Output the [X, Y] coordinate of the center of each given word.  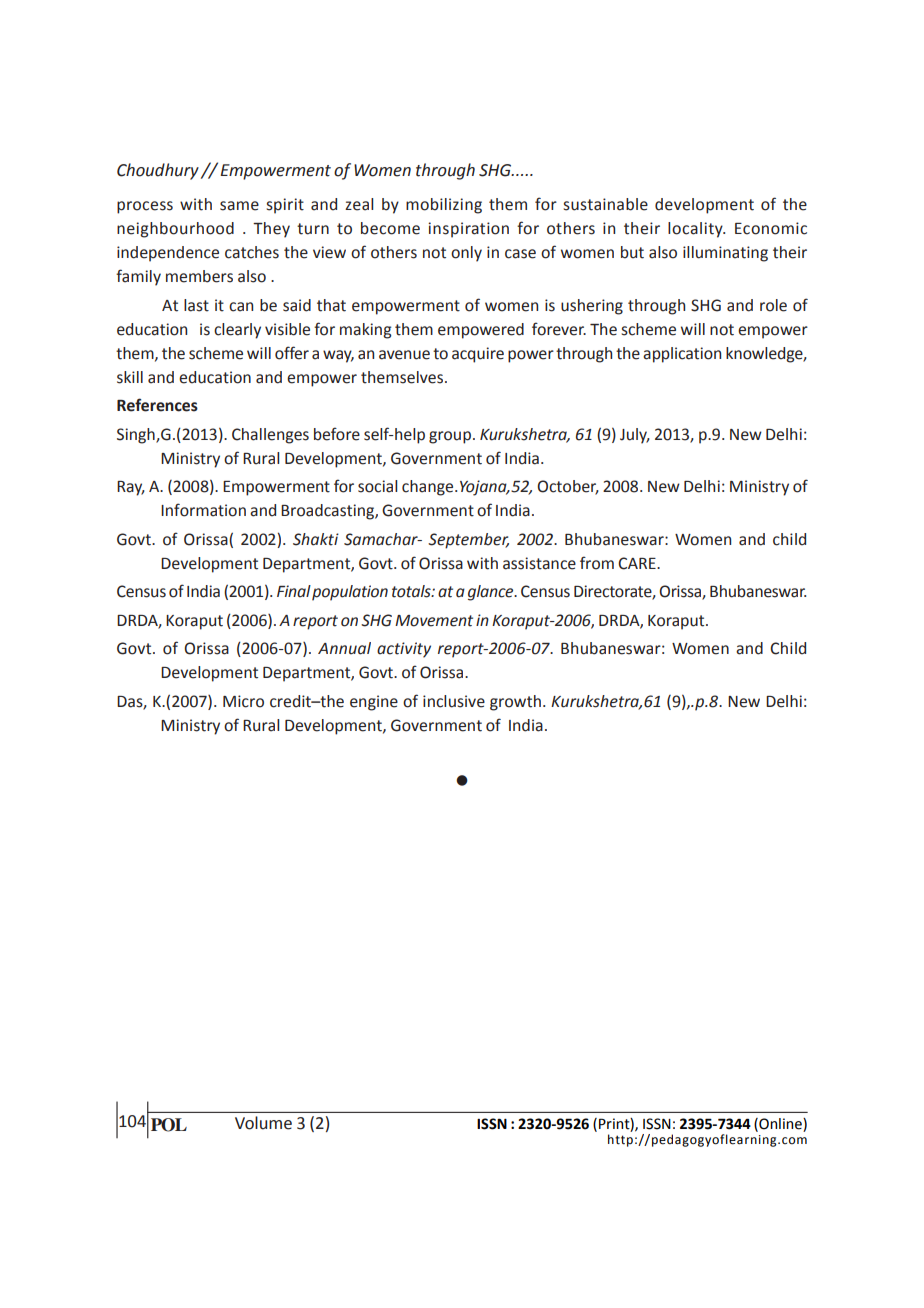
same [239, 206]
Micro [243, 701]
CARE [638, 563]
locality [696, 230]
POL [169, 1125]
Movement [434, 621]
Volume [263, 1123]
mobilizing [444, 206]
